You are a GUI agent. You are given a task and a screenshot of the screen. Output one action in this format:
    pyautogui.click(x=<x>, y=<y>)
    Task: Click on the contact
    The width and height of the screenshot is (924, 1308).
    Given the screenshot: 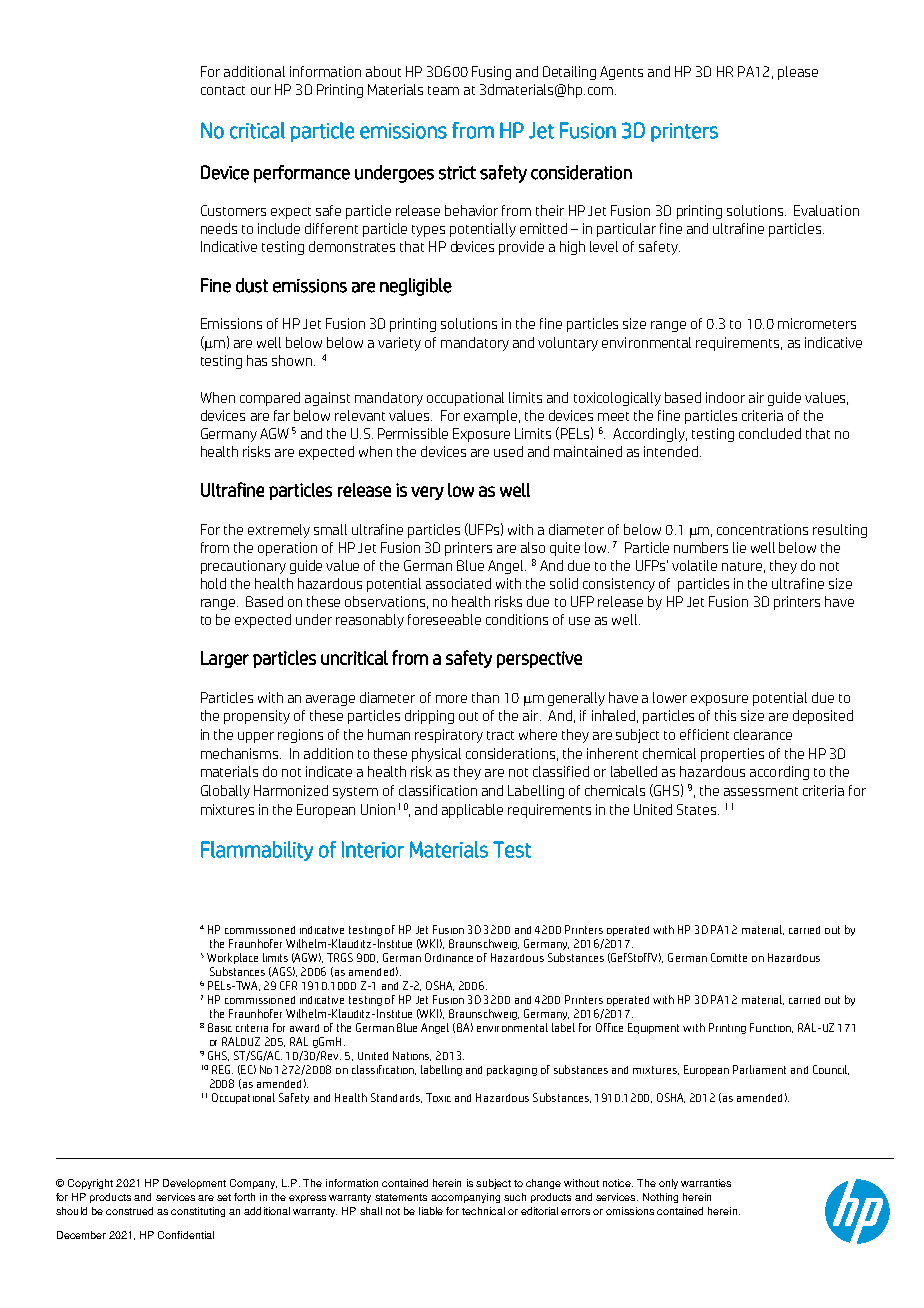 What is the action you would take?
    pyautogui.click(x=223, y=90)
